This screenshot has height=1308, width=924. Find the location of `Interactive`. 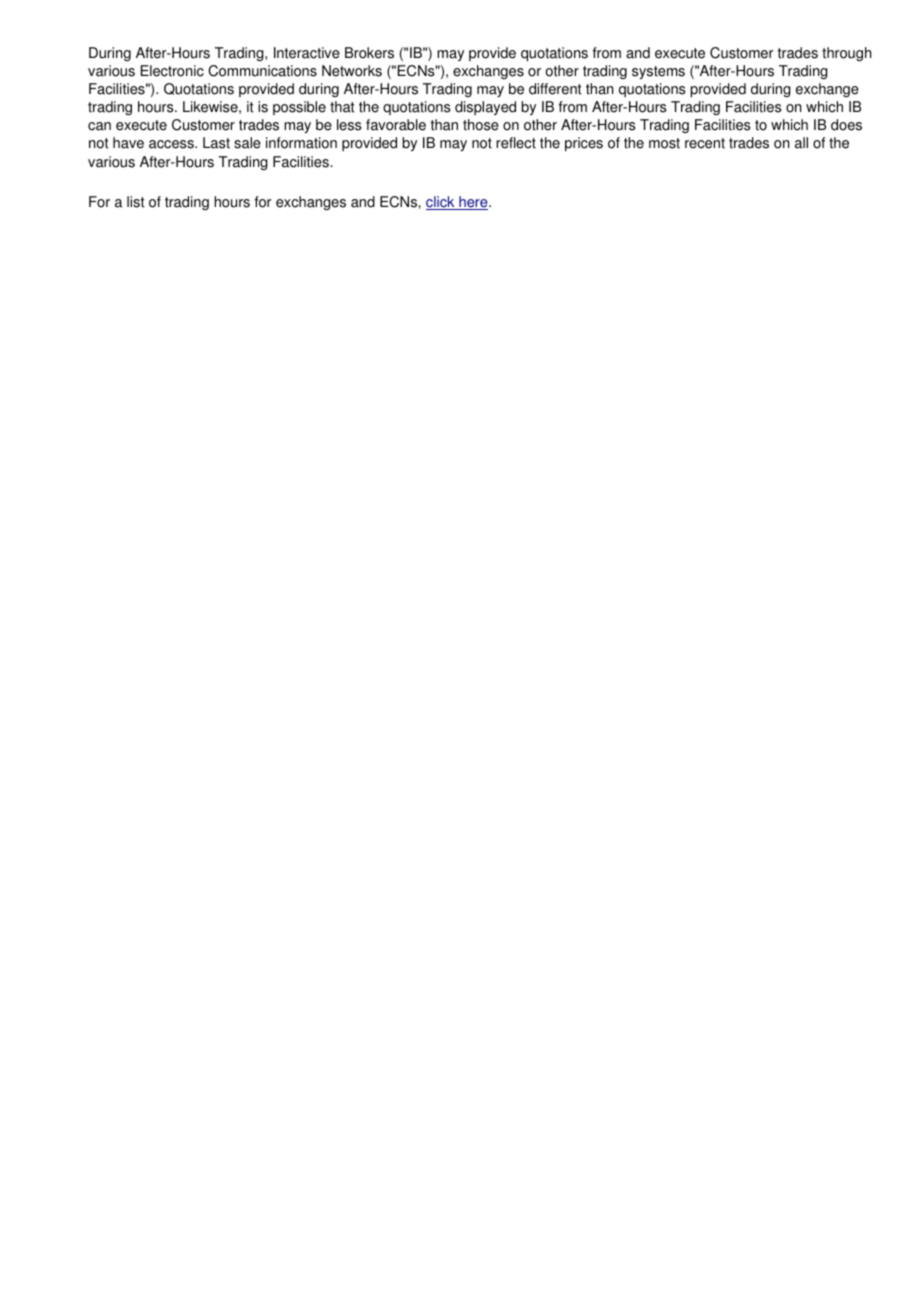

Interactive is located at coordinates (307, 53).
